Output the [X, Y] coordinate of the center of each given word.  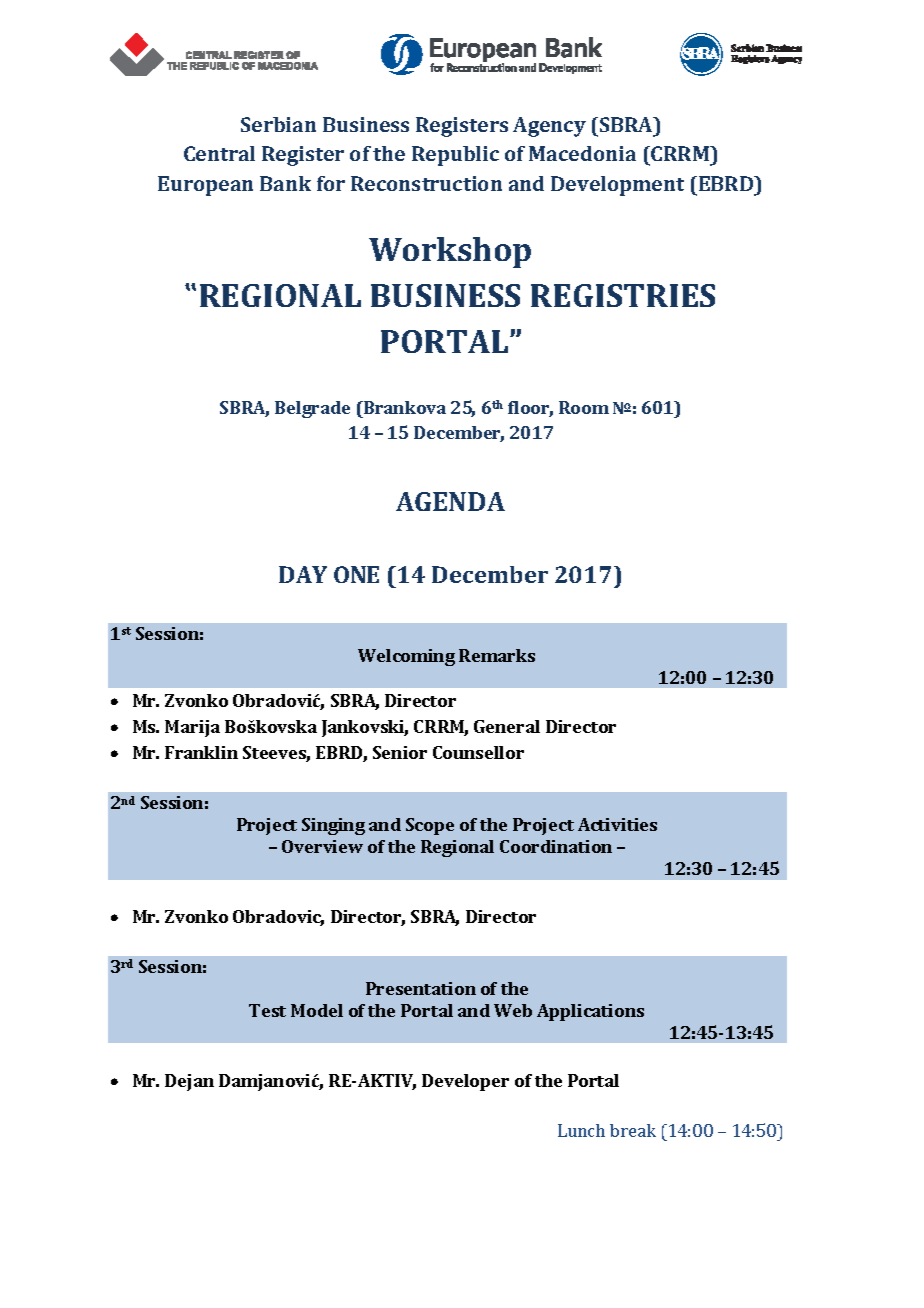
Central [219, 153]
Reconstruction [426, 183]
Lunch [581, 1130]
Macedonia [582, 153]
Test [267, 1010]
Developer [465, 1082]
